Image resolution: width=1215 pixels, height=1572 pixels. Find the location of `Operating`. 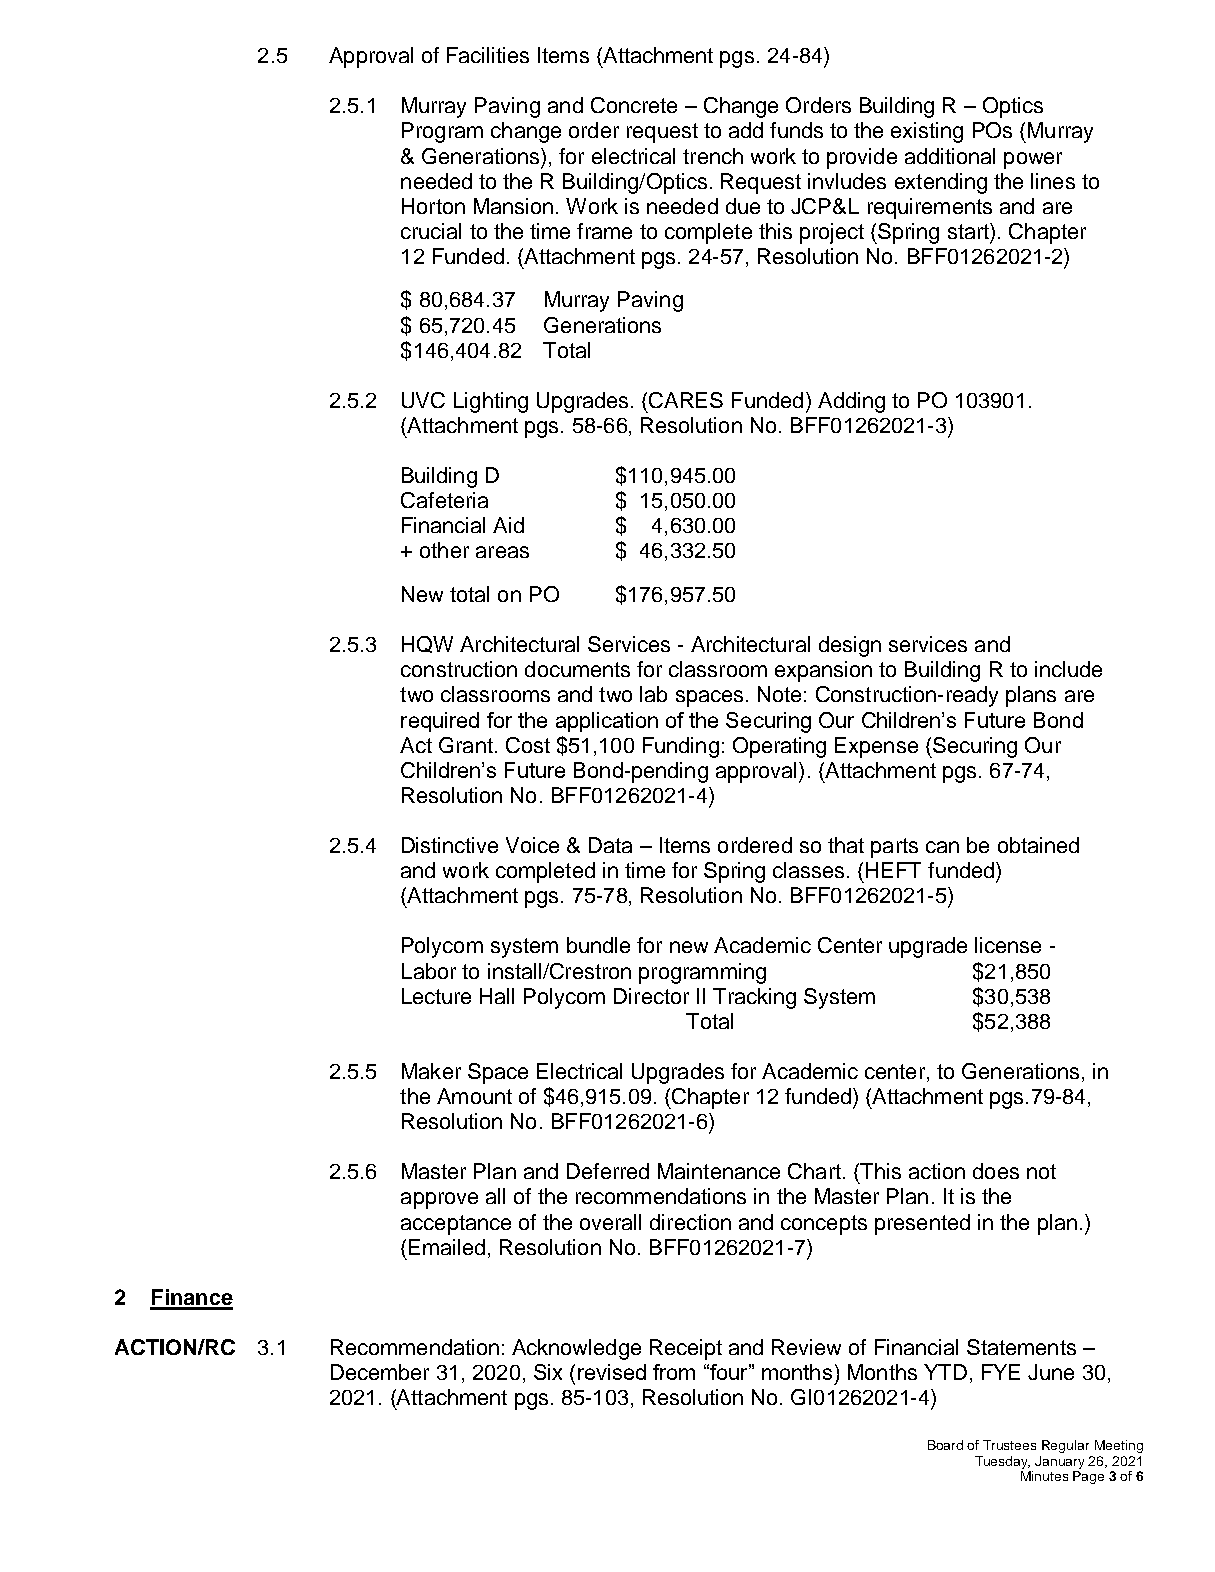

Operating is located at coordinates (779, 747).
